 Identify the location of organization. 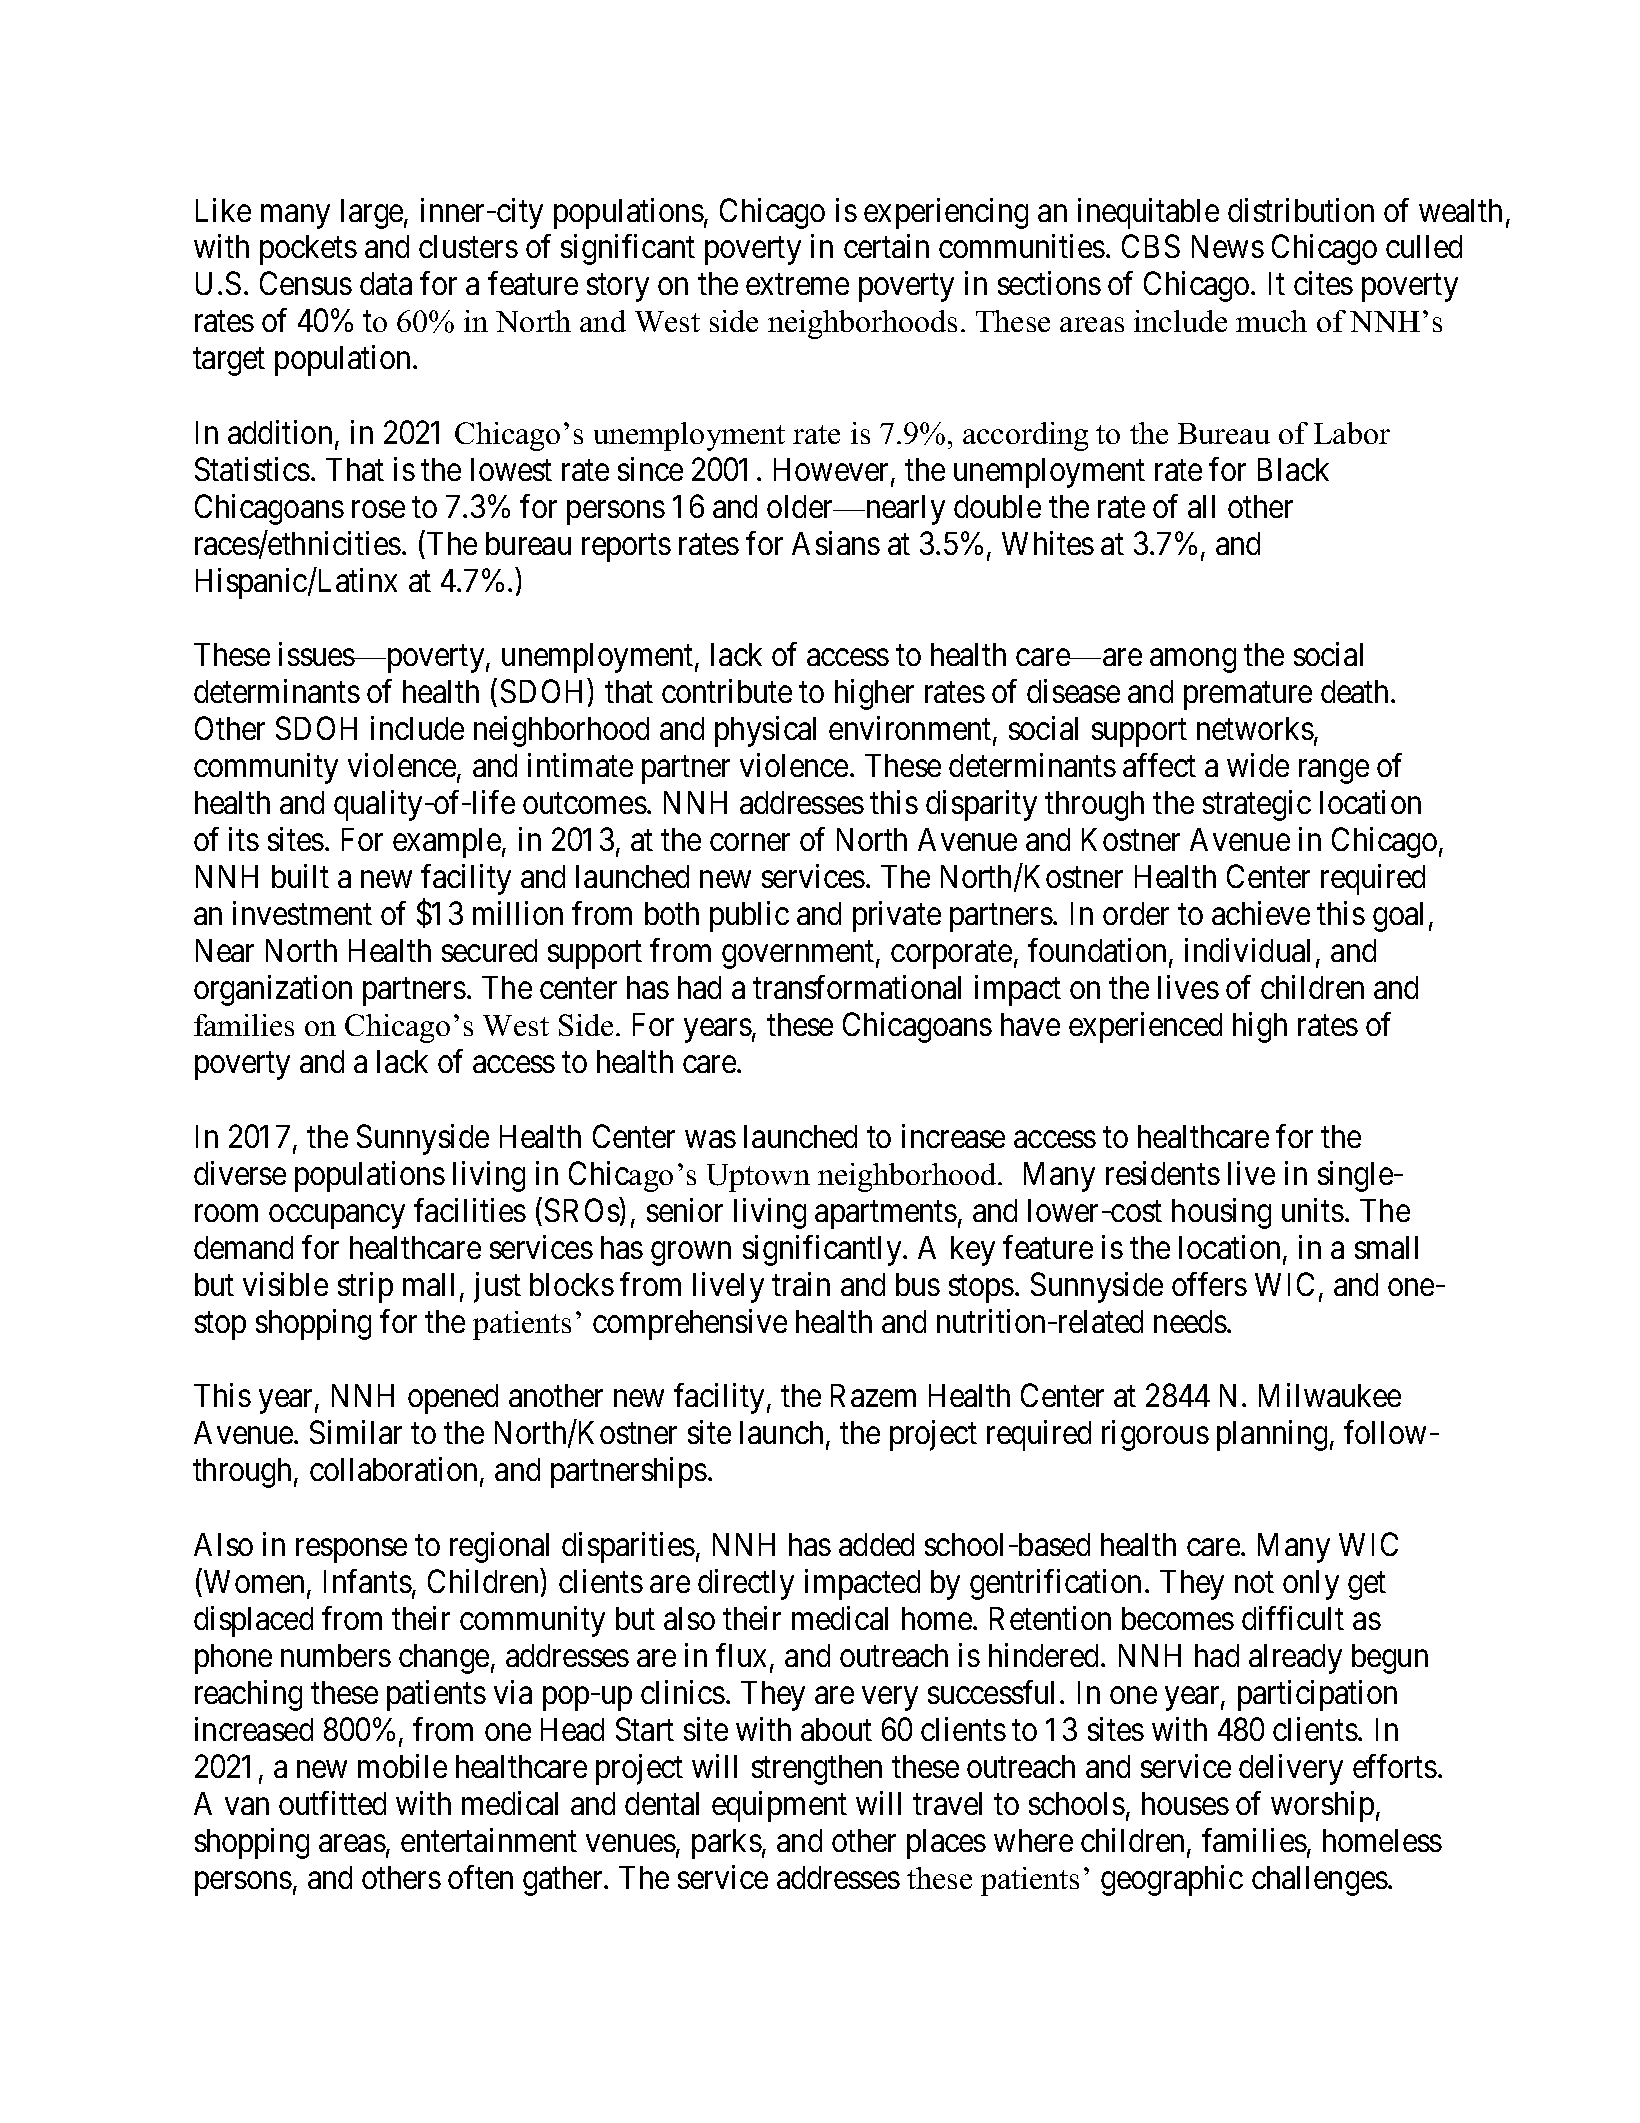
(273, 990).
